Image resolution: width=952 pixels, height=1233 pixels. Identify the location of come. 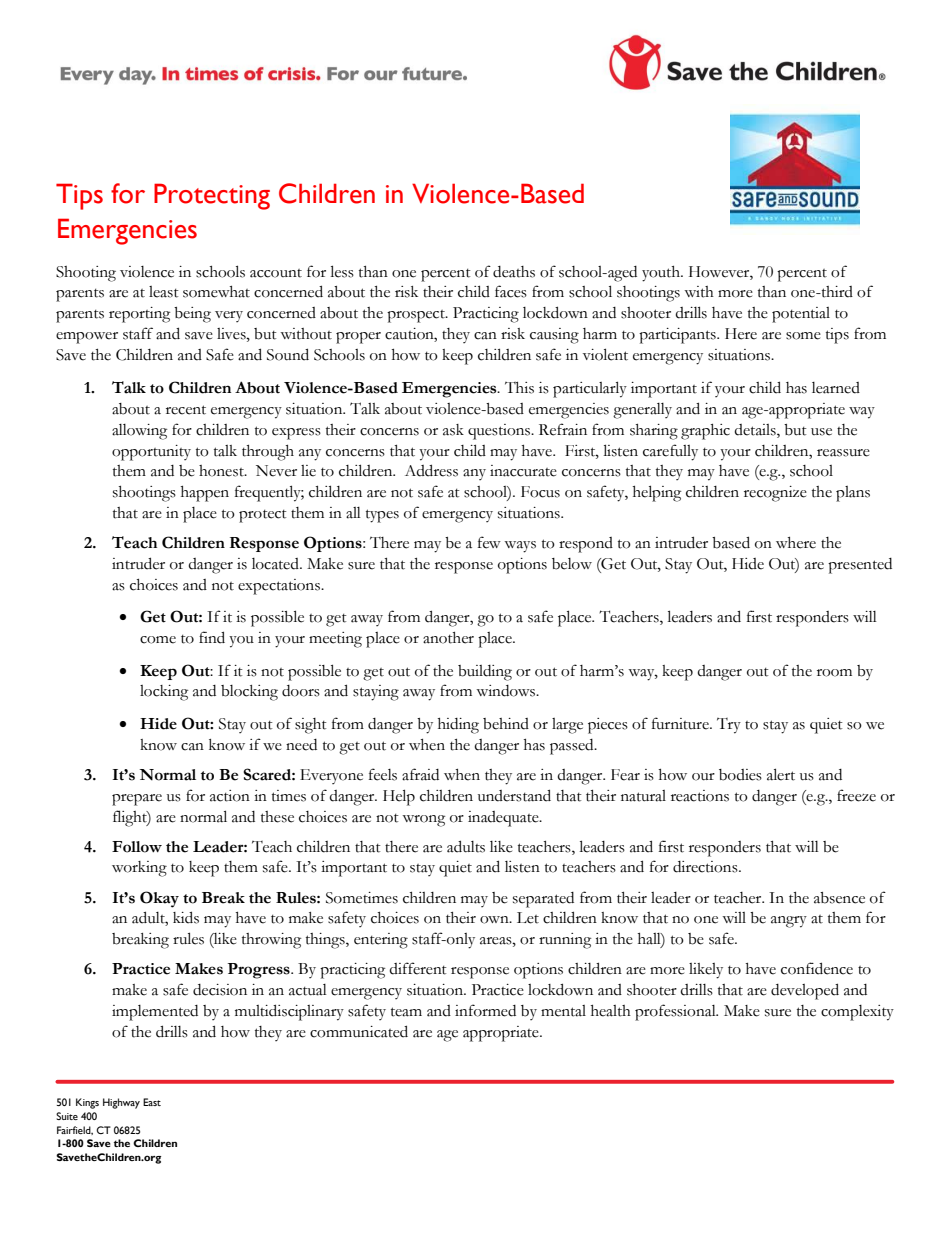
(158, 640).
